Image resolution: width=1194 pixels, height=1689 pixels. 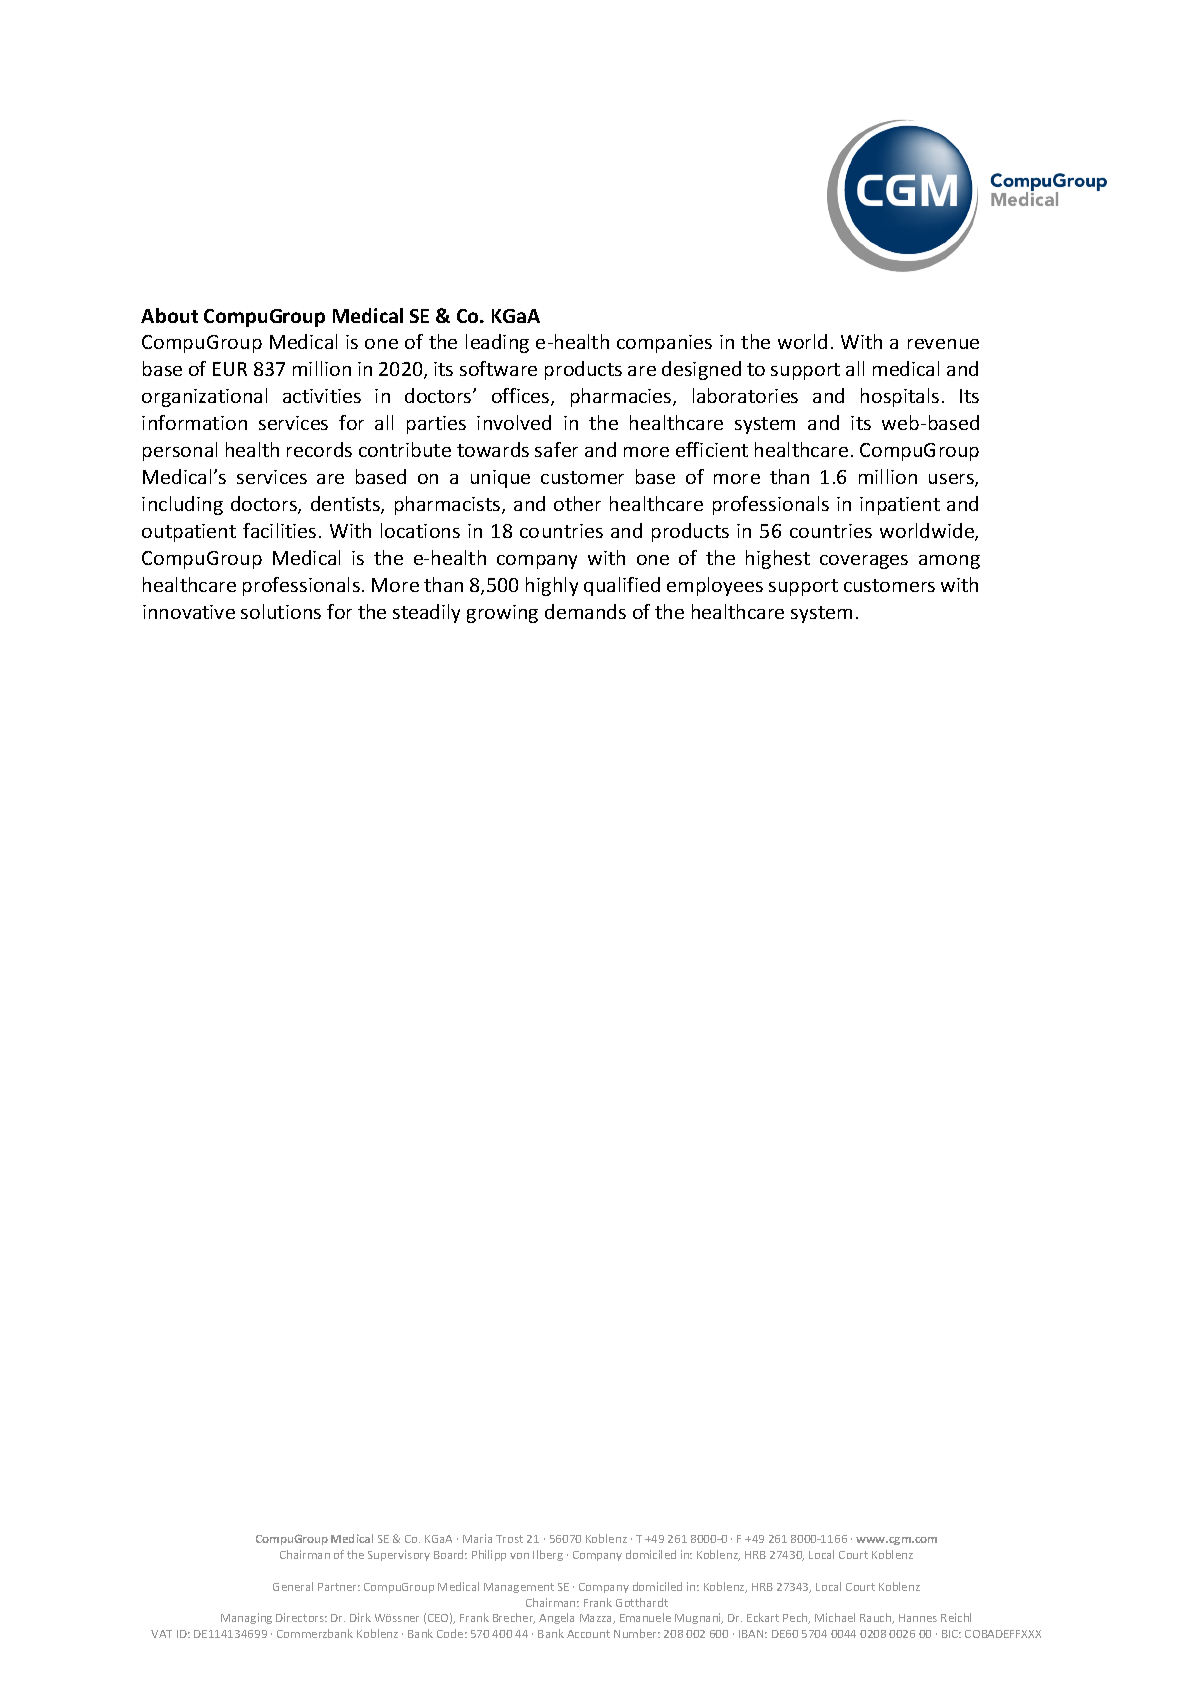 What do you see at coordinates (556, 1618) in the screenshot?
I see `Angela` at bounding box center [556, 1618].
